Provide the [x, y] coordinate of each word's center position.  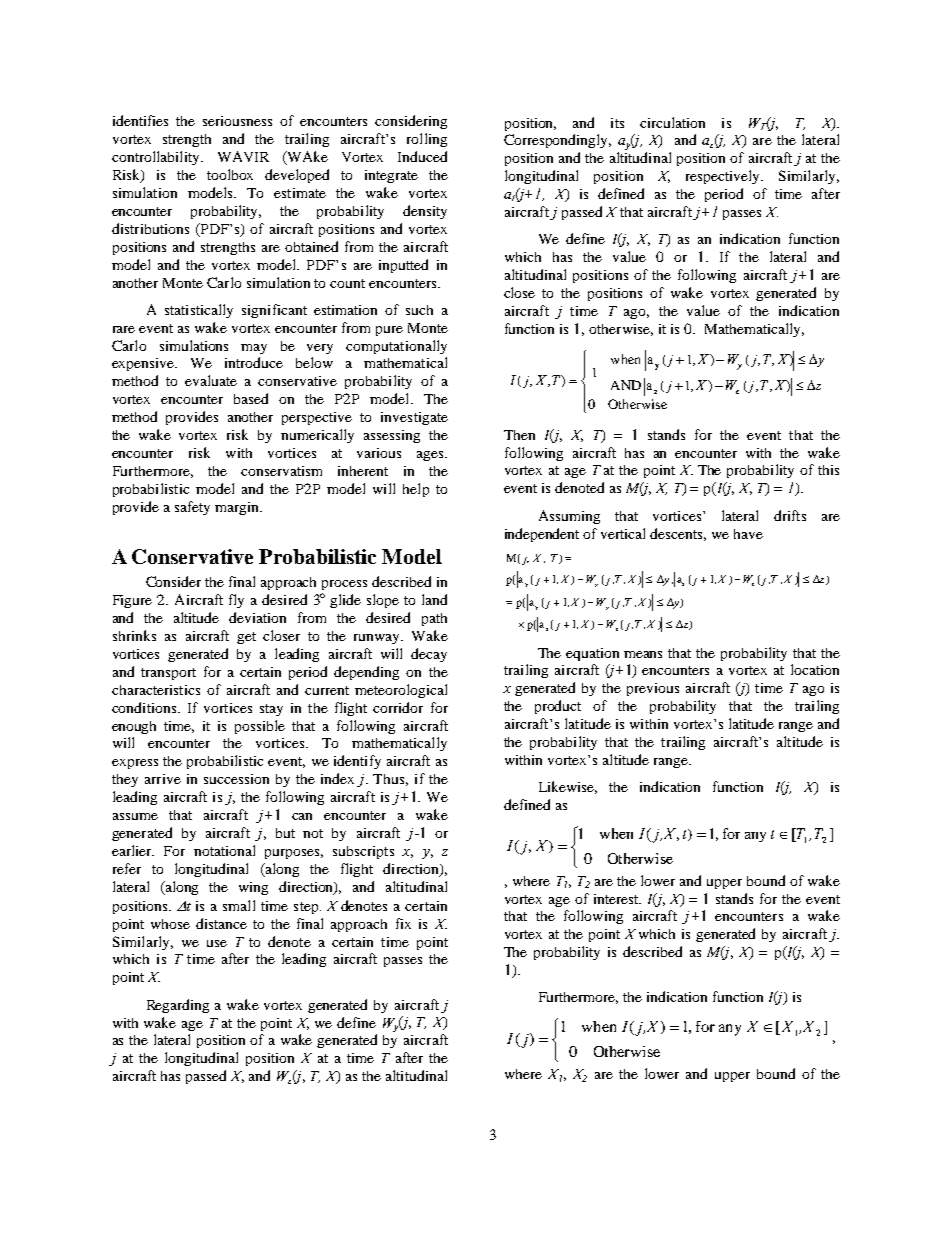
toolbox [230, 174]
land [434, 599]
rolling [427, 140]
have [748, 534]
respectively [724, 177]
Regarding [178, 1006]
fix [403, 923]
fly [236, 601]
